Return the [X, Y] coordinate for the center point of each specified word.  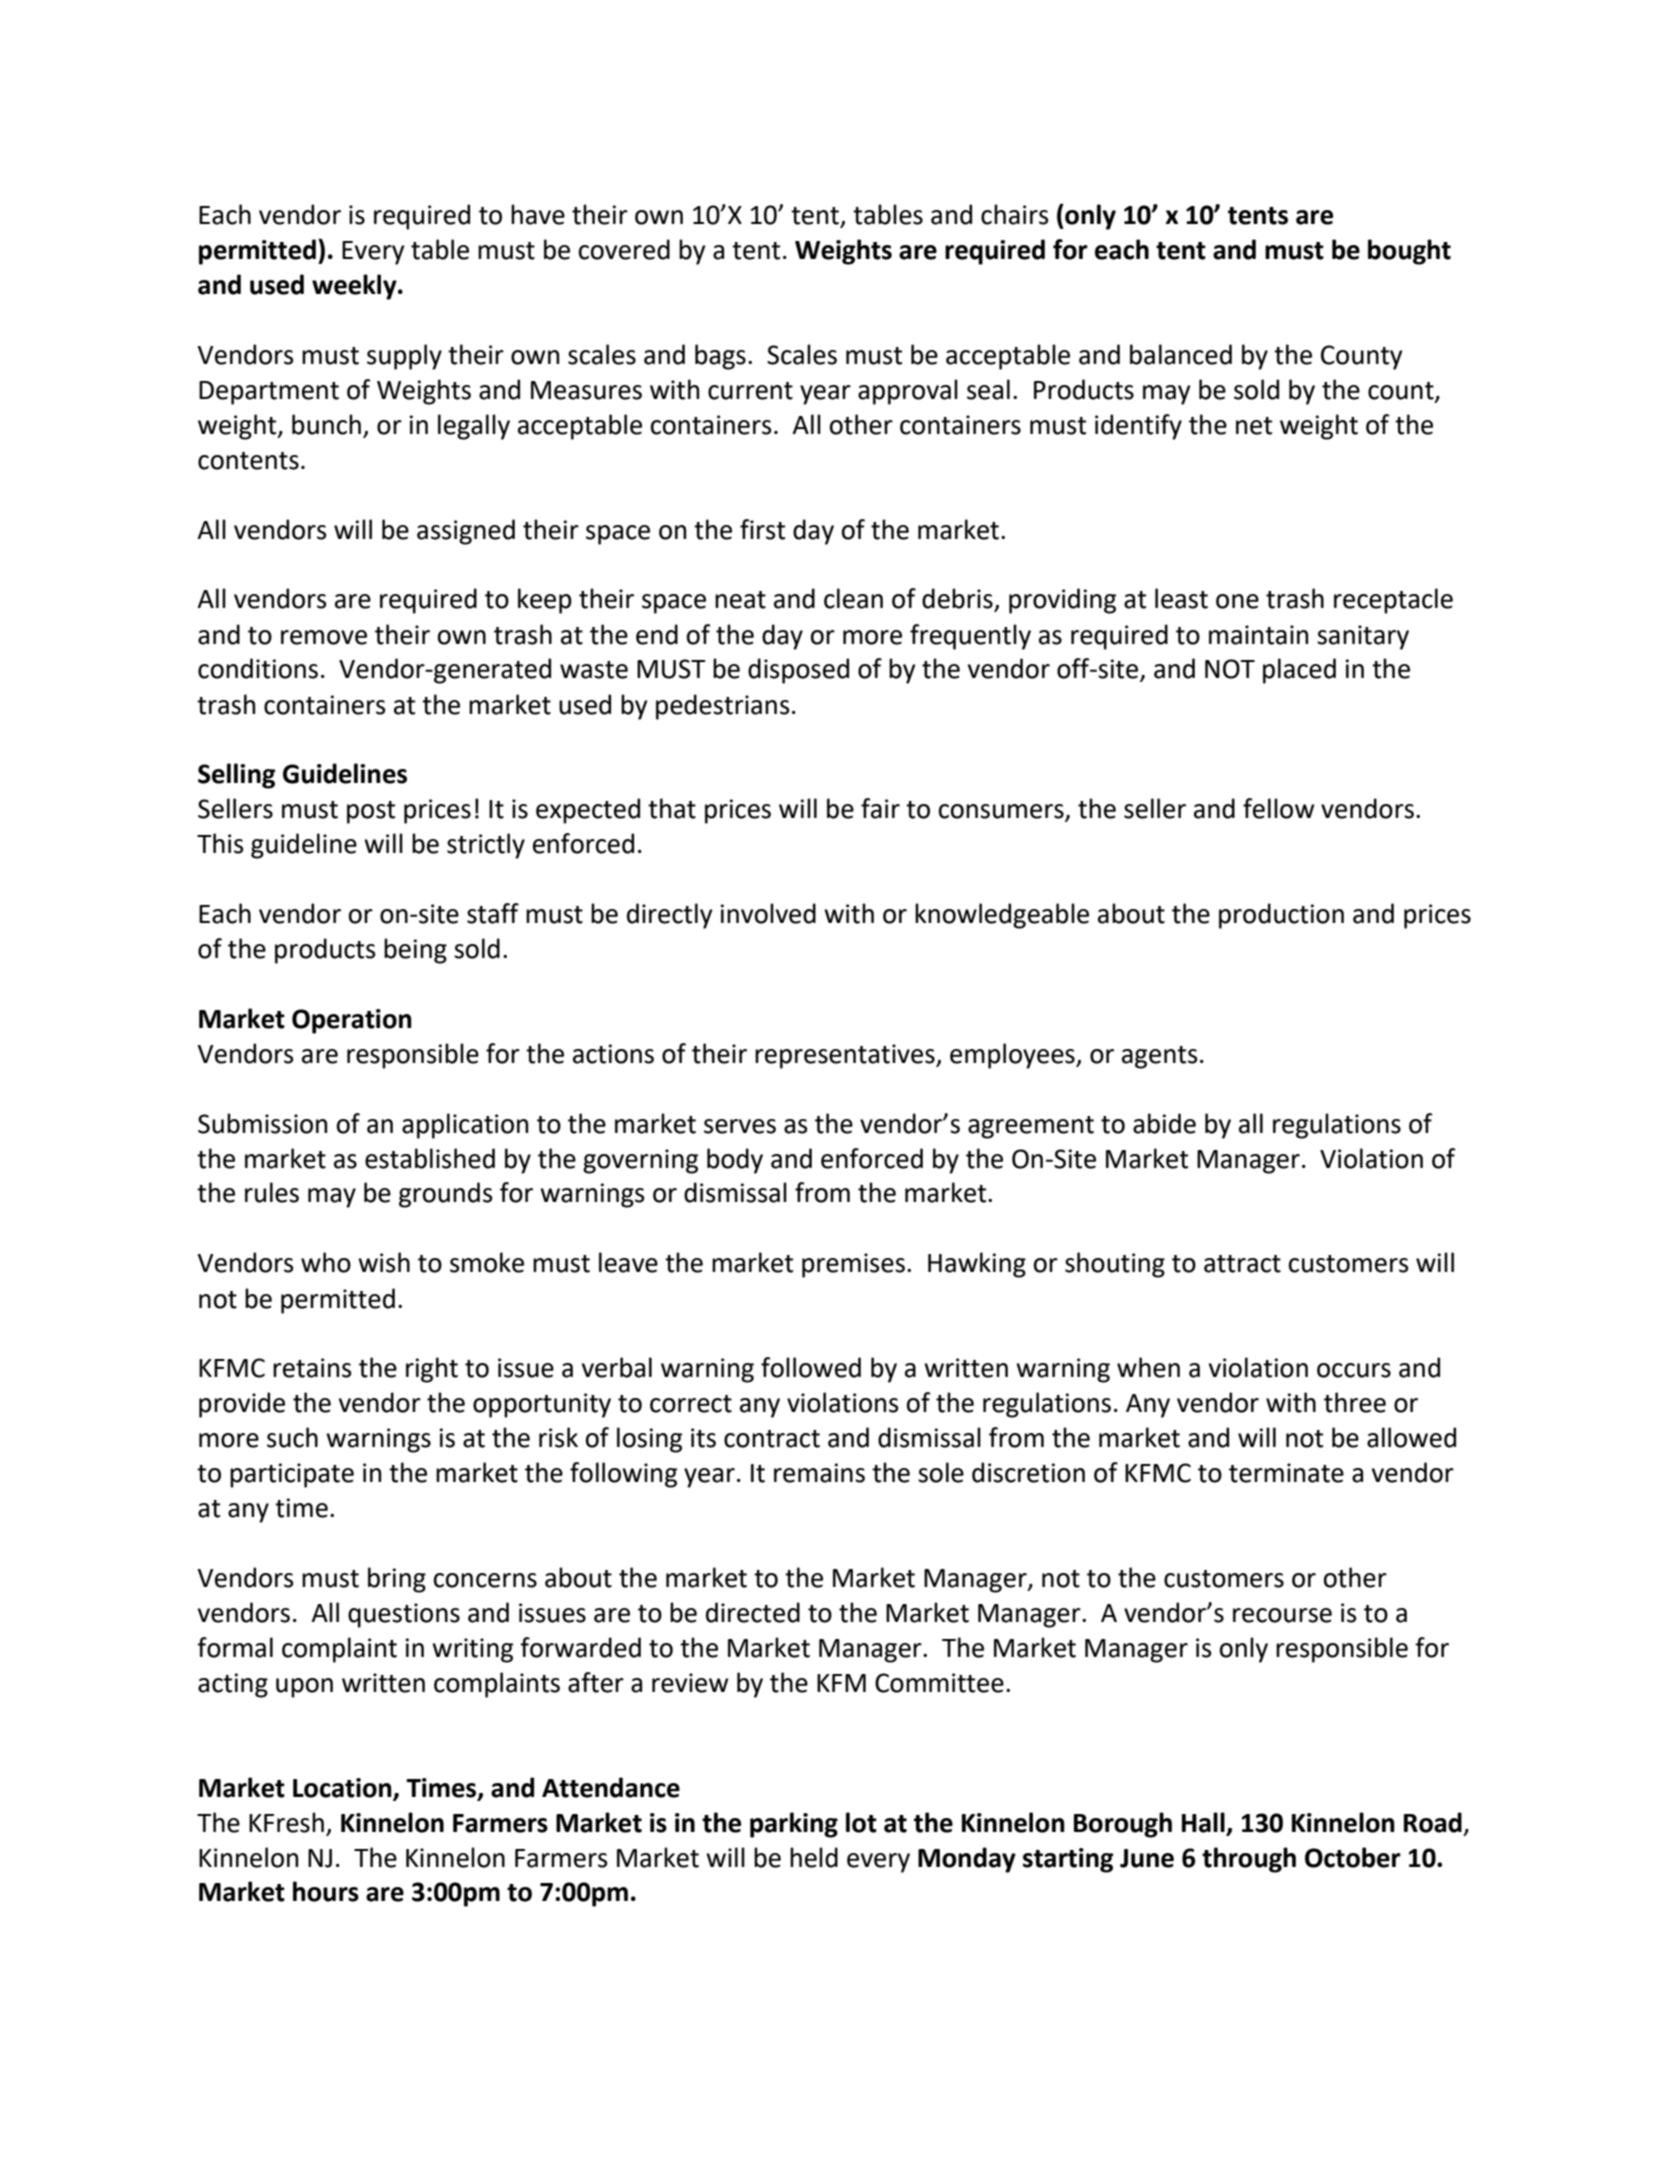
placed [1299, 671]
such [292, 1437]
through [1249, 1860]
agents [1160, 1057]
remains [819, 1473]
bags [720, 357]
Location [343, 1788]
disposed [798, 671]
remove [324, 637]
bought [1409, 252]
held [814, 1857]
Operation [352, 1021]
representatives [846, 1056]
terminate [1286, 1473]
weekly [355, 287]
